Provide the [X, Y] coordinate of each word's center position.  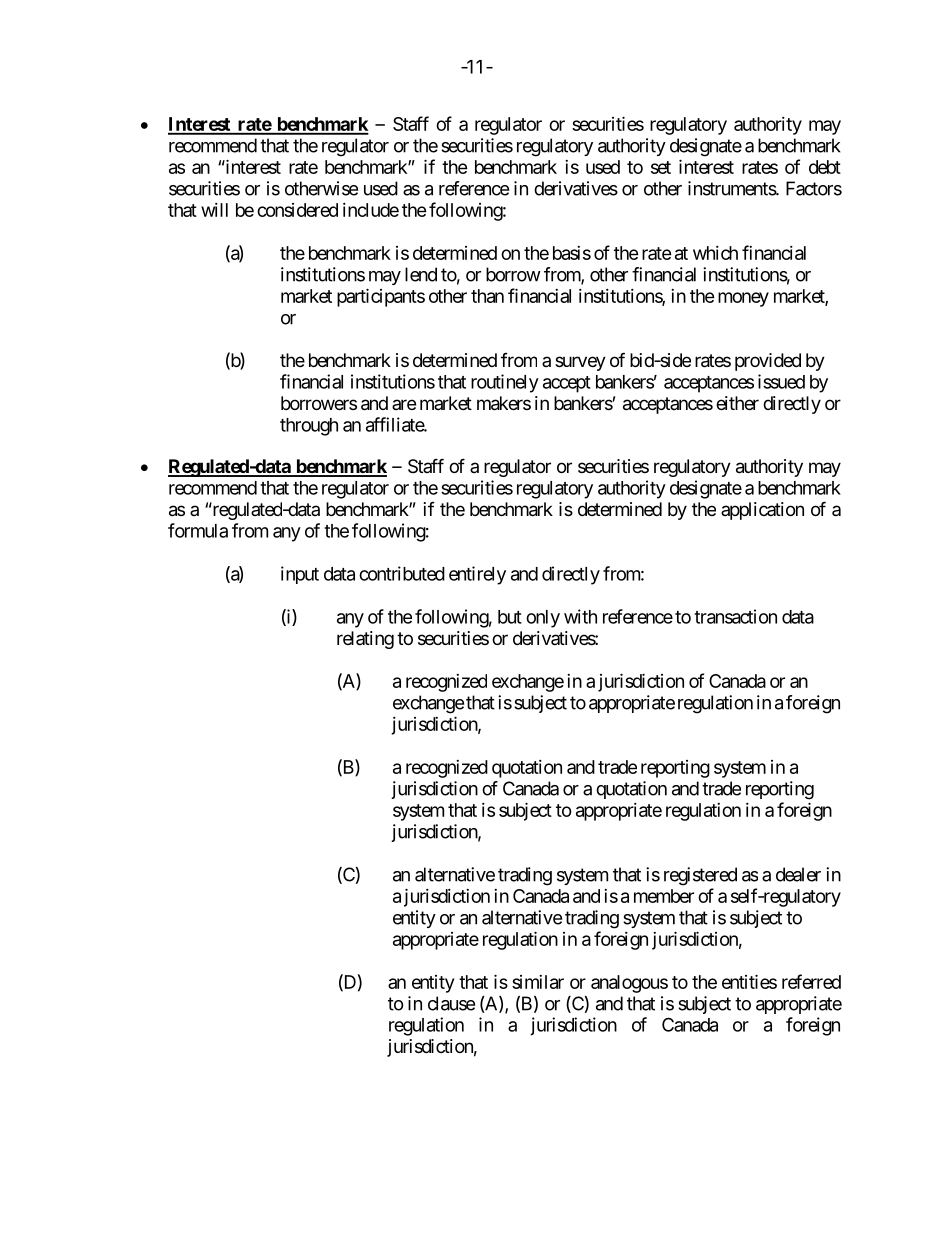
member [664, 896]
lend [421, 274]
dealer [798, 874]
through [309, 427]
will [214, 210]
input [300, 575]
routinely [505, 383]
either [737, 403]
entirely [477, 575]
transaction [735, 616]
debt [825, 167]
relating [365, 640]
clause [451, 1003]
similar [538, 982]
